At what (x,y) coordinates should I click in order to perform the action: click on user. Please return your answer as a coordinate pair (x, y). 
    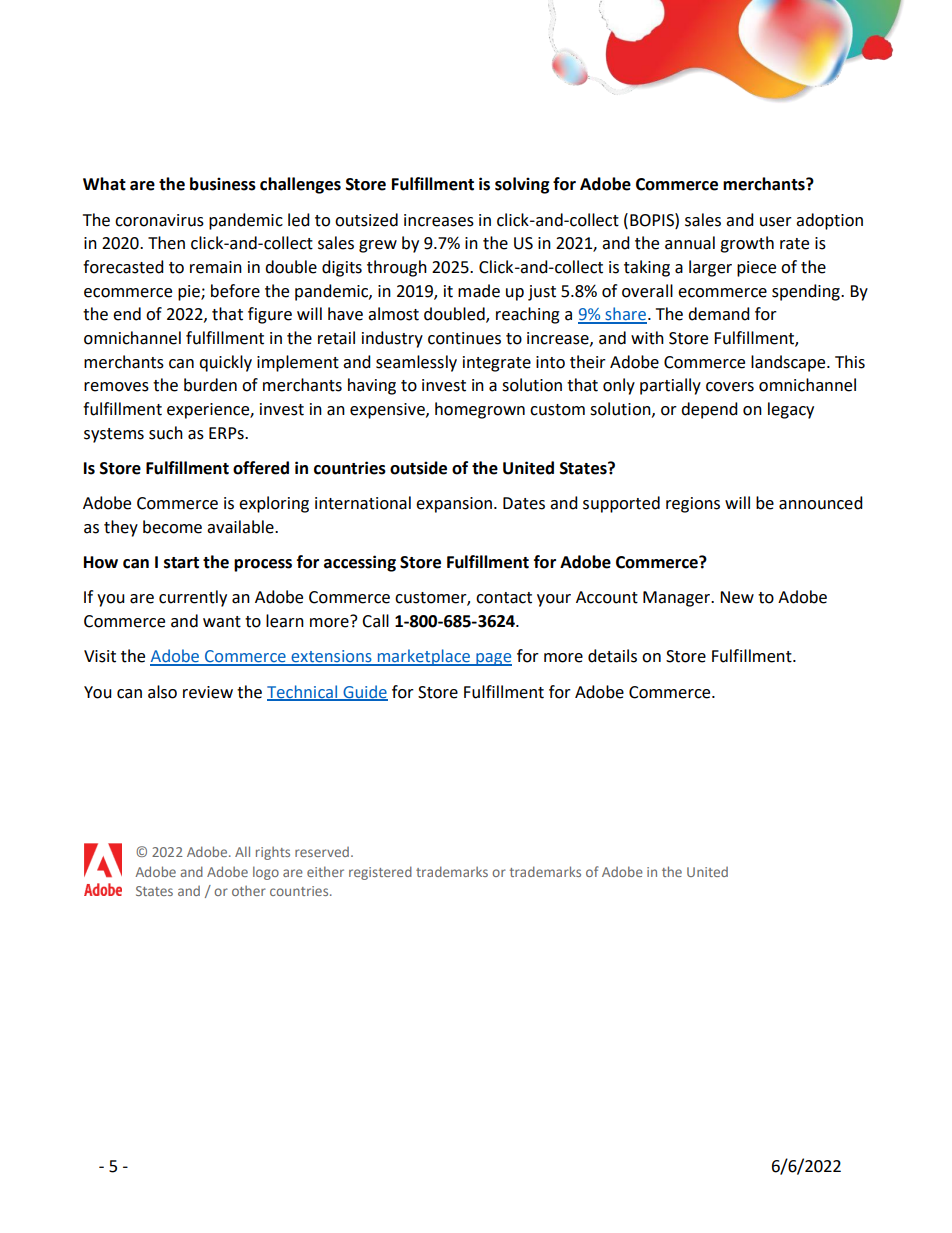
    Looking at the image, I should click on (776, 222).
